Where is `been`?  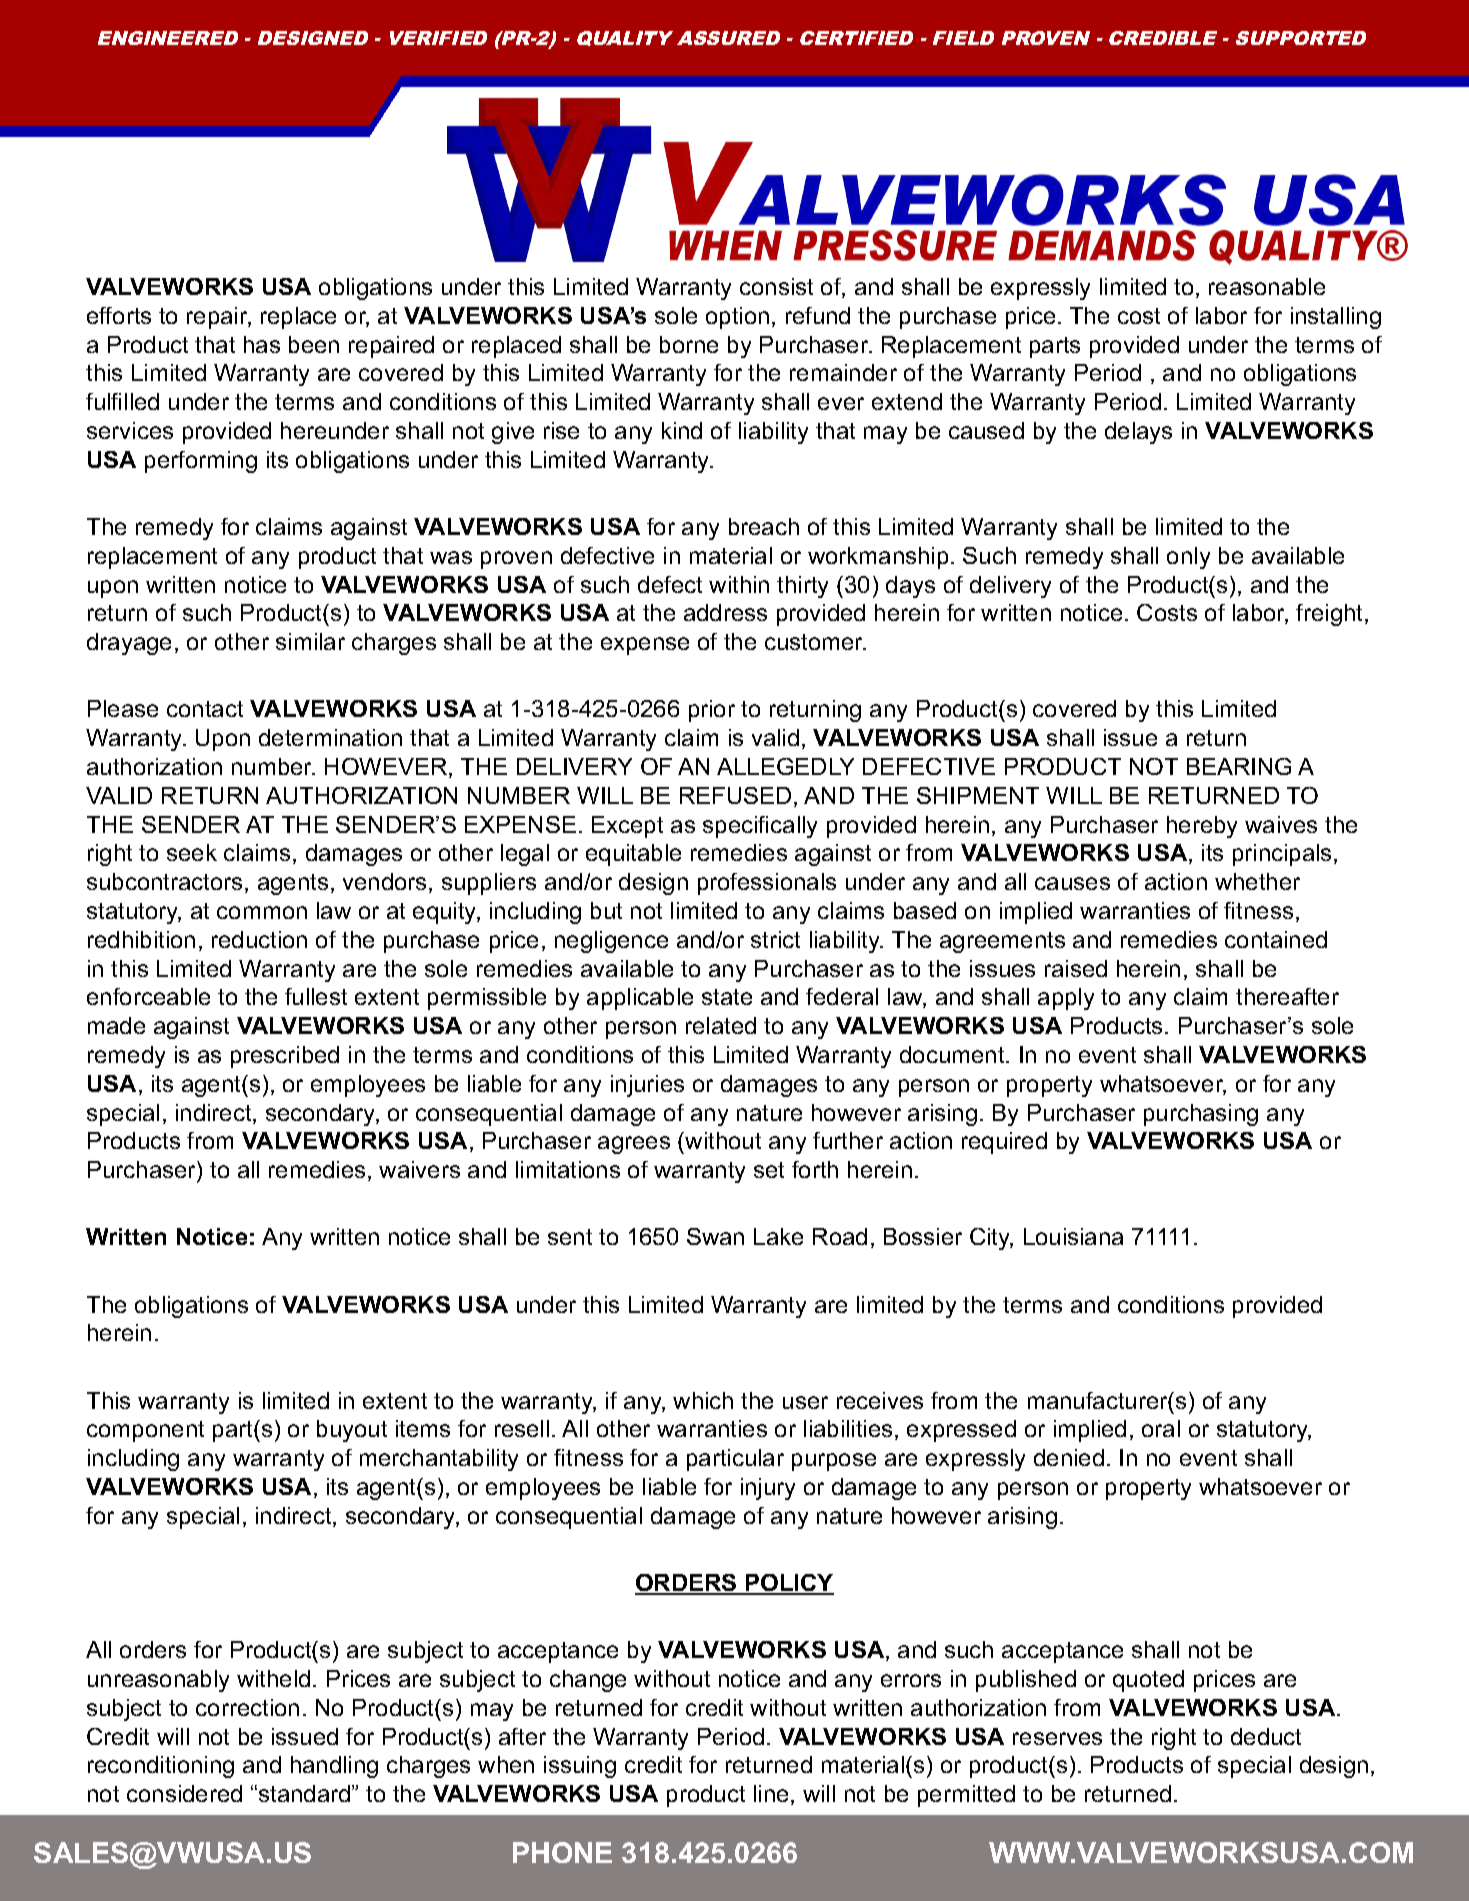
been is located at coordinates (314, 344).
